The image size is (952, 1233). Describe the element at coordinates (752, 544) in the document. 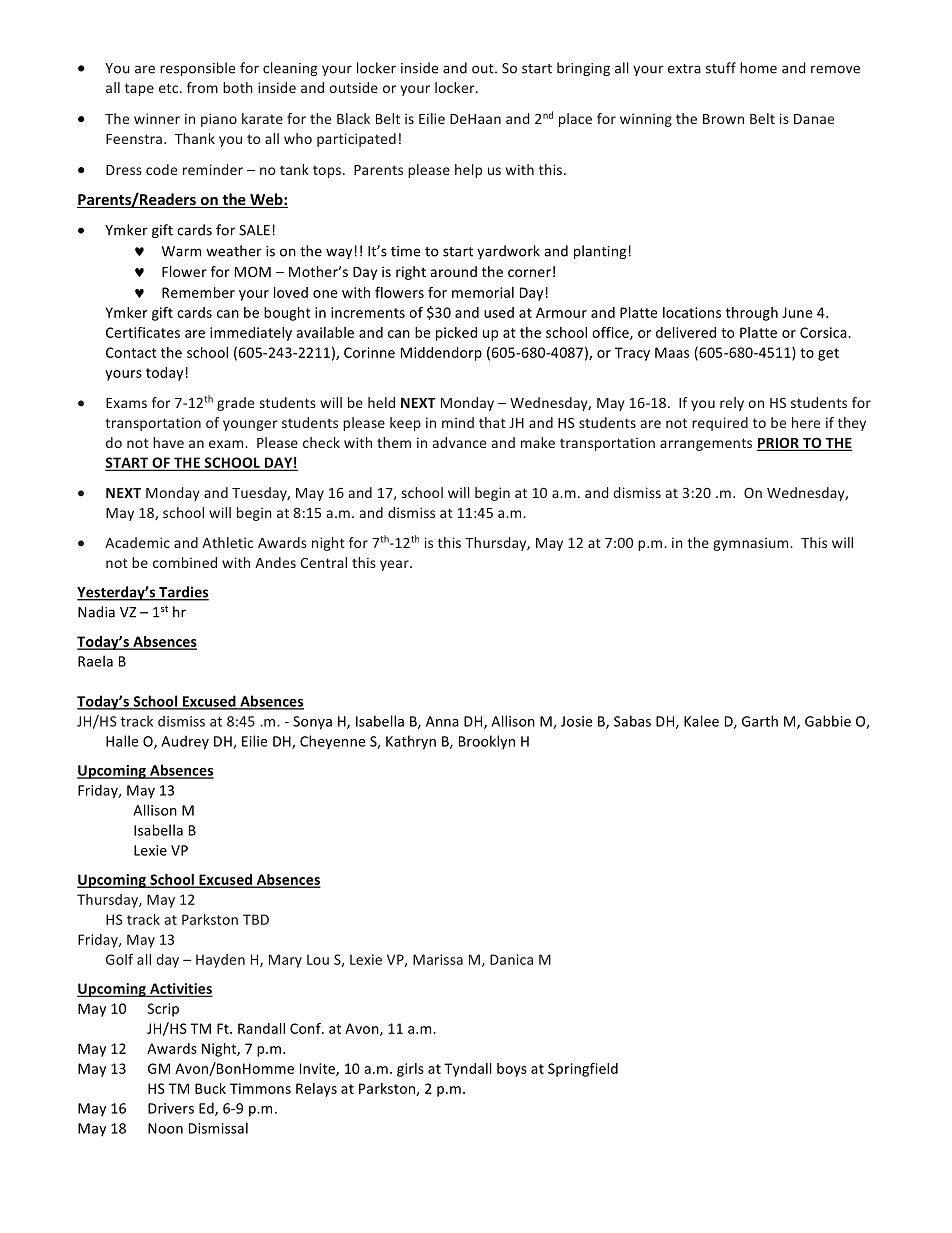

I see `gymnasium` at that location.
